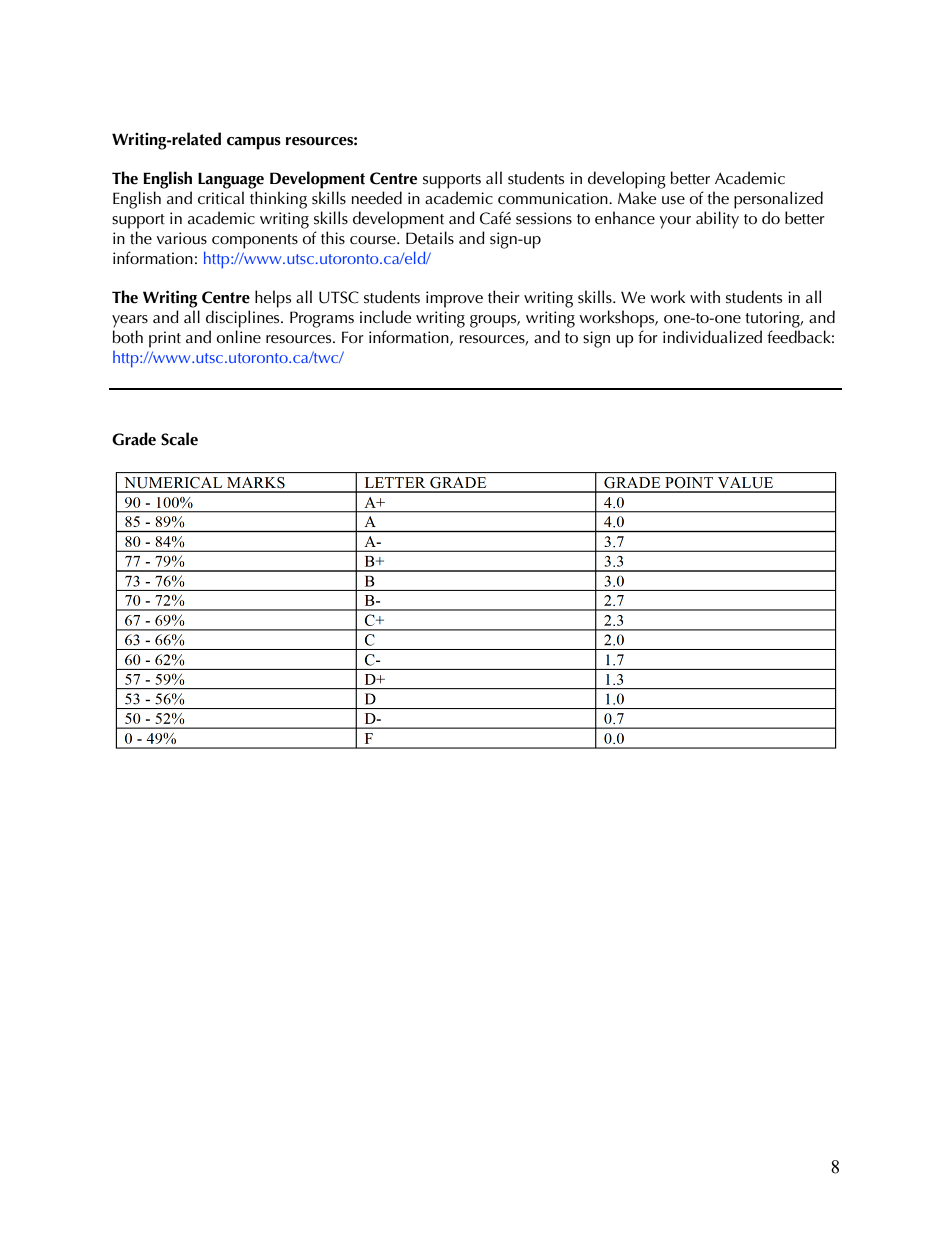 The width and height of the document is (952, 1233). What do you see at coordinates (165, 339) in the document?
I see `print` at bounding box center [165, 339].
